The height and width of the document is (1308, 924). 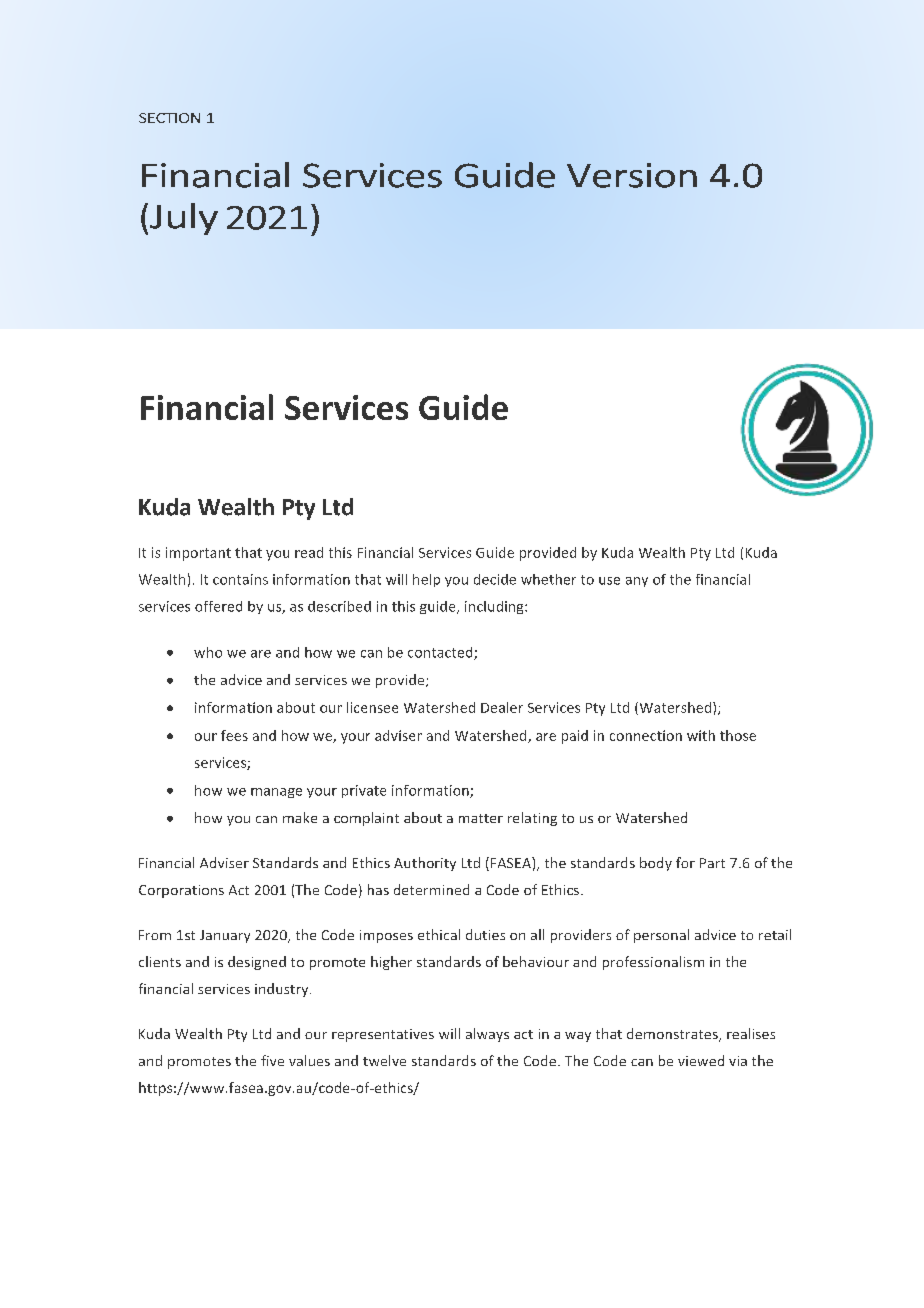 What do you see at coordinates (240, 579) in the document?
I see `contains` at bounding box center [240, 579].
